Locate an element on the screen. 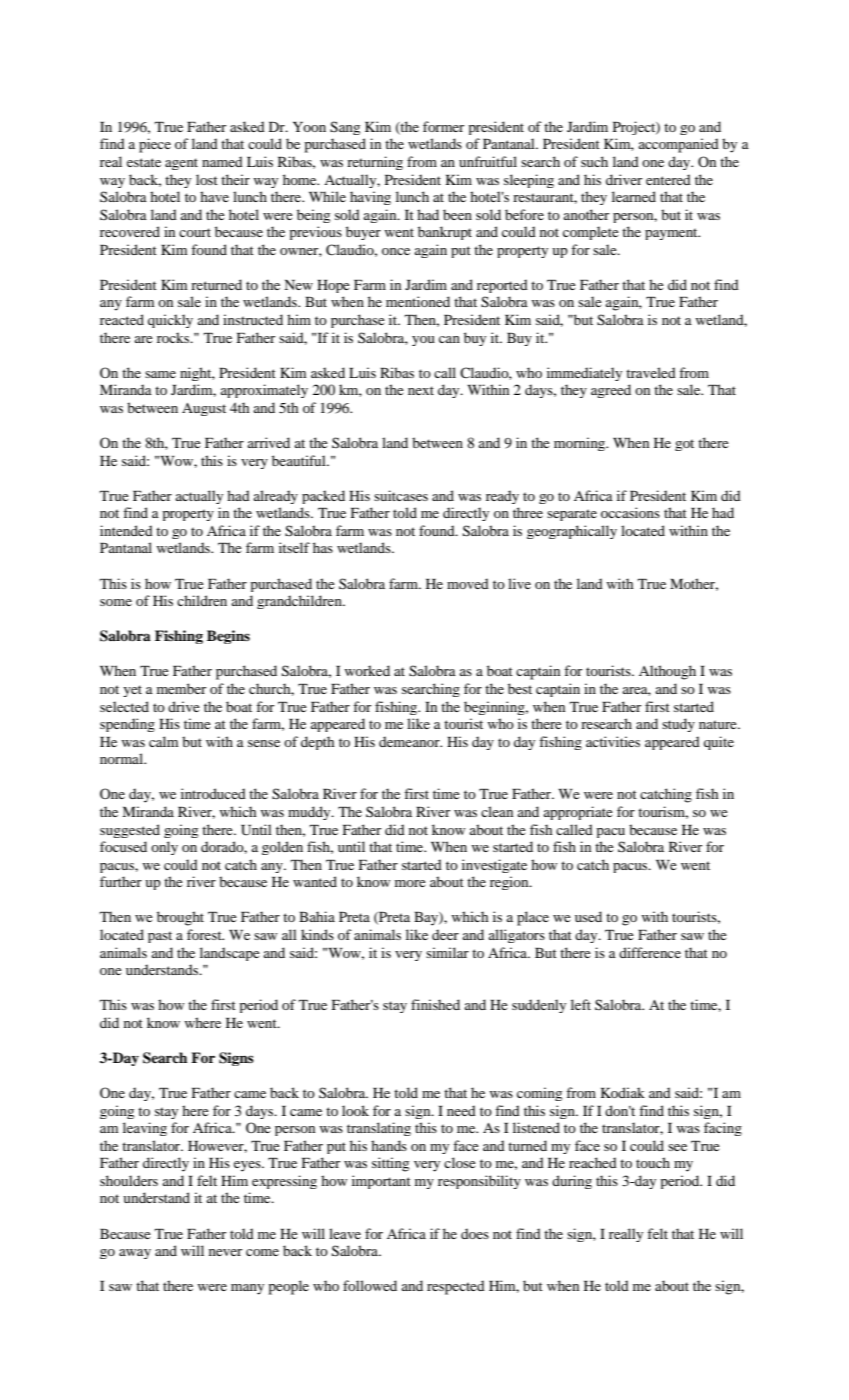 The image size is (849, 1400). study is located at coordinates (678, 725).
